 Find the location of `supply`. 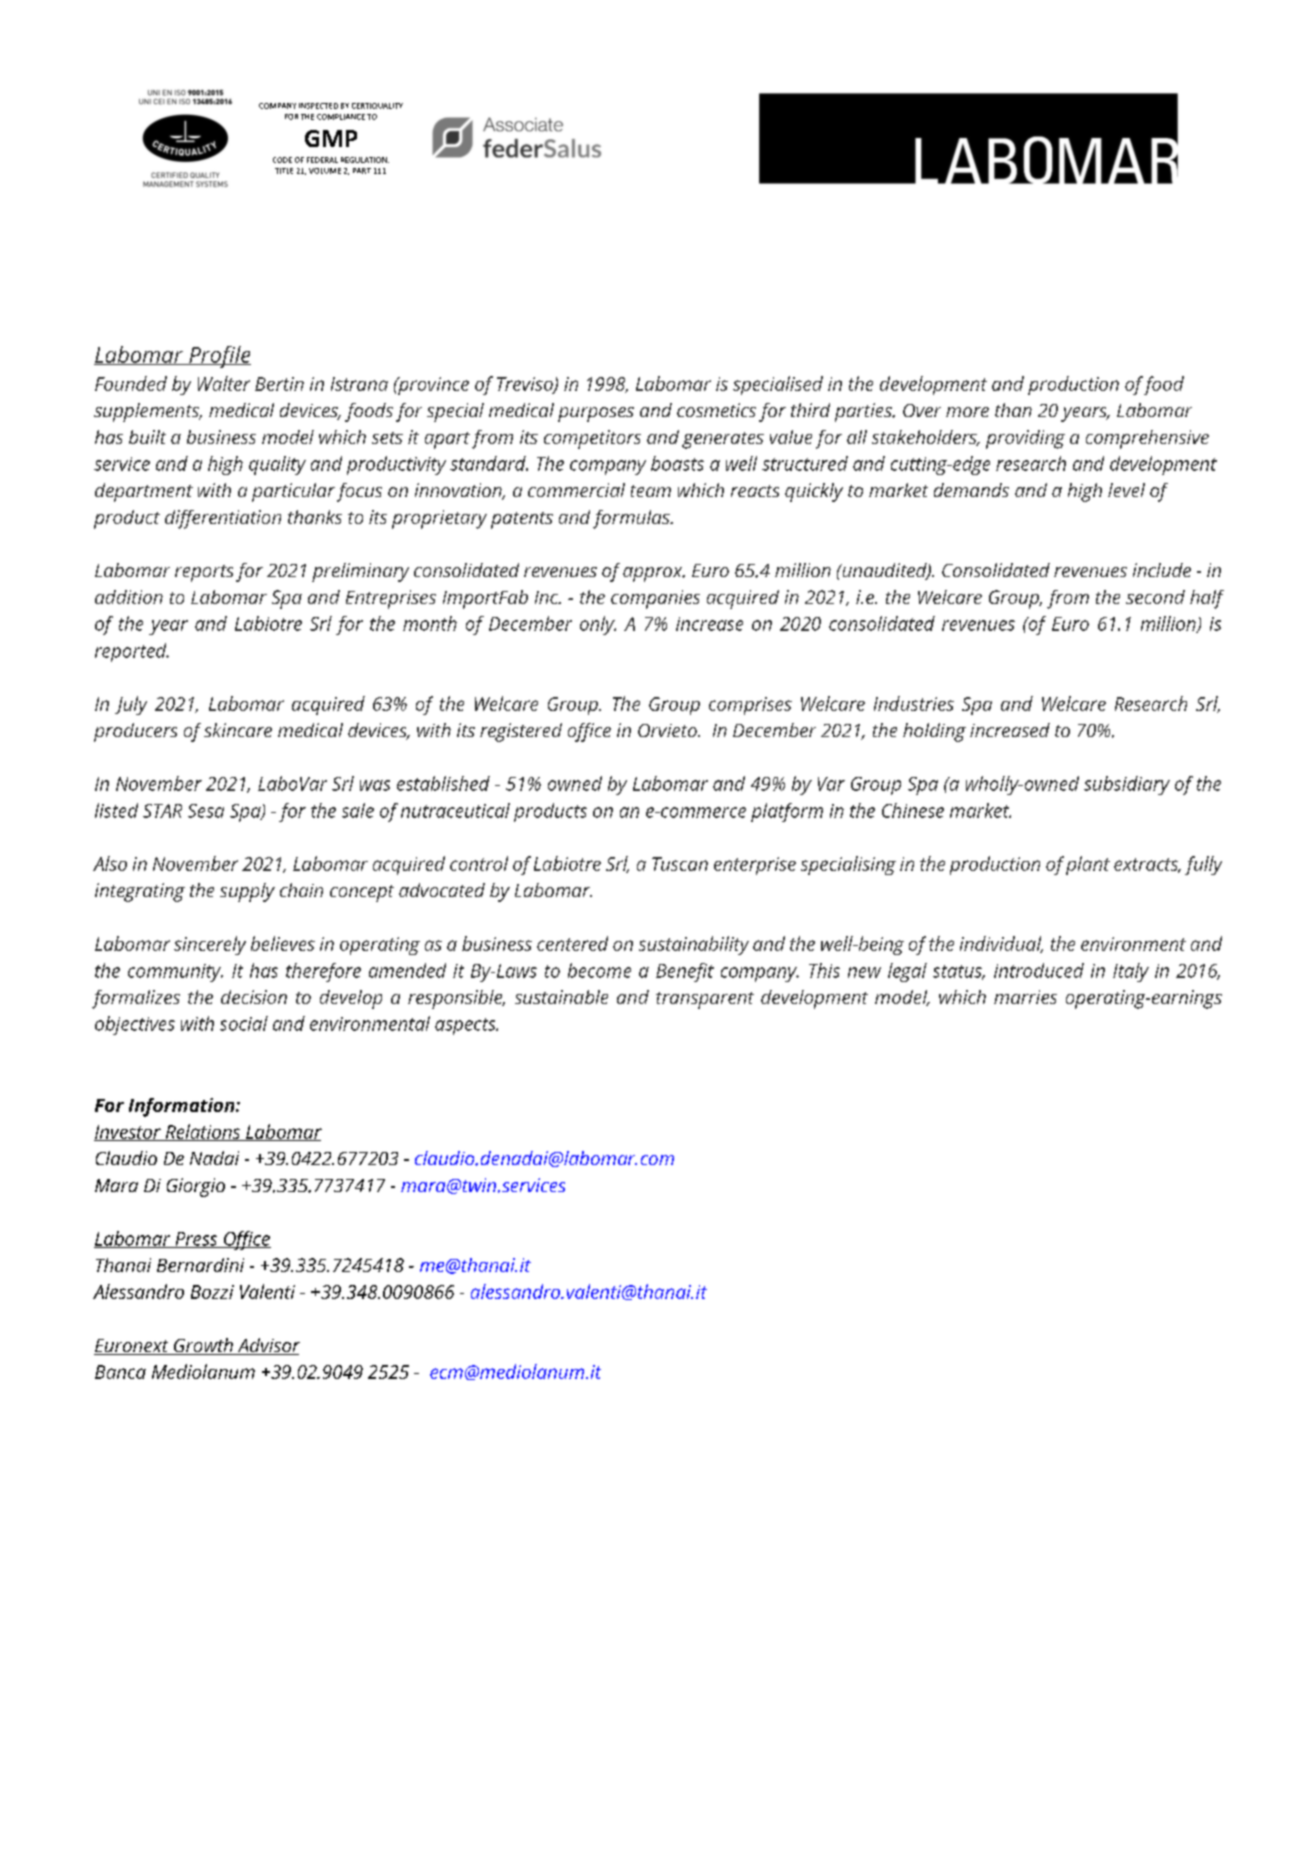

supply is located at coordinates (247, 892).
